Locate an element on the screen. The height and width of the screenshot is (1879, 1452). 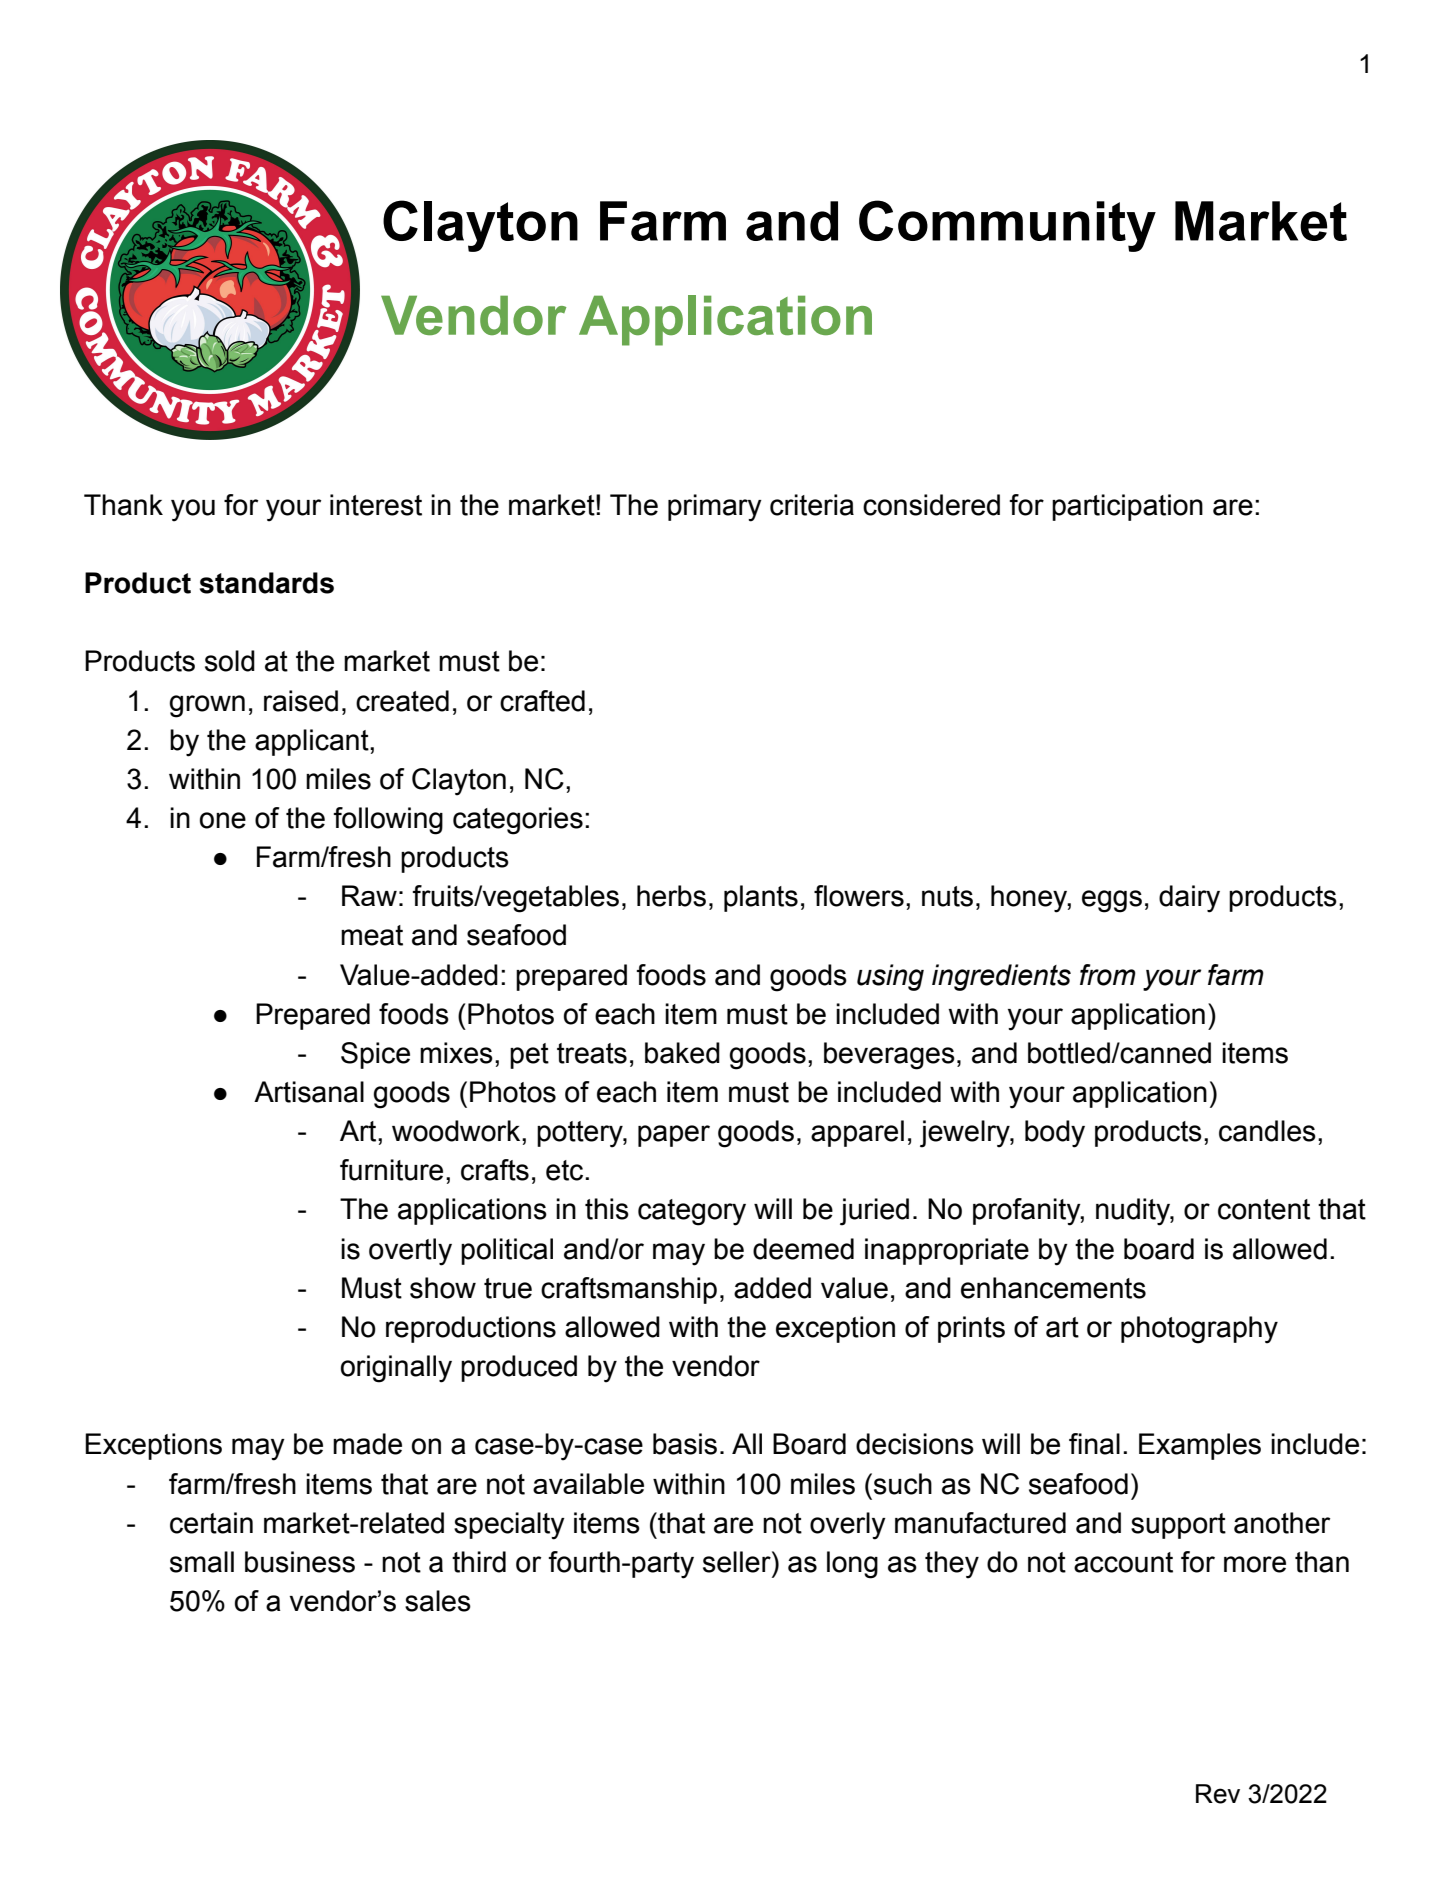
Community is located at coordinates (1007, 226).
